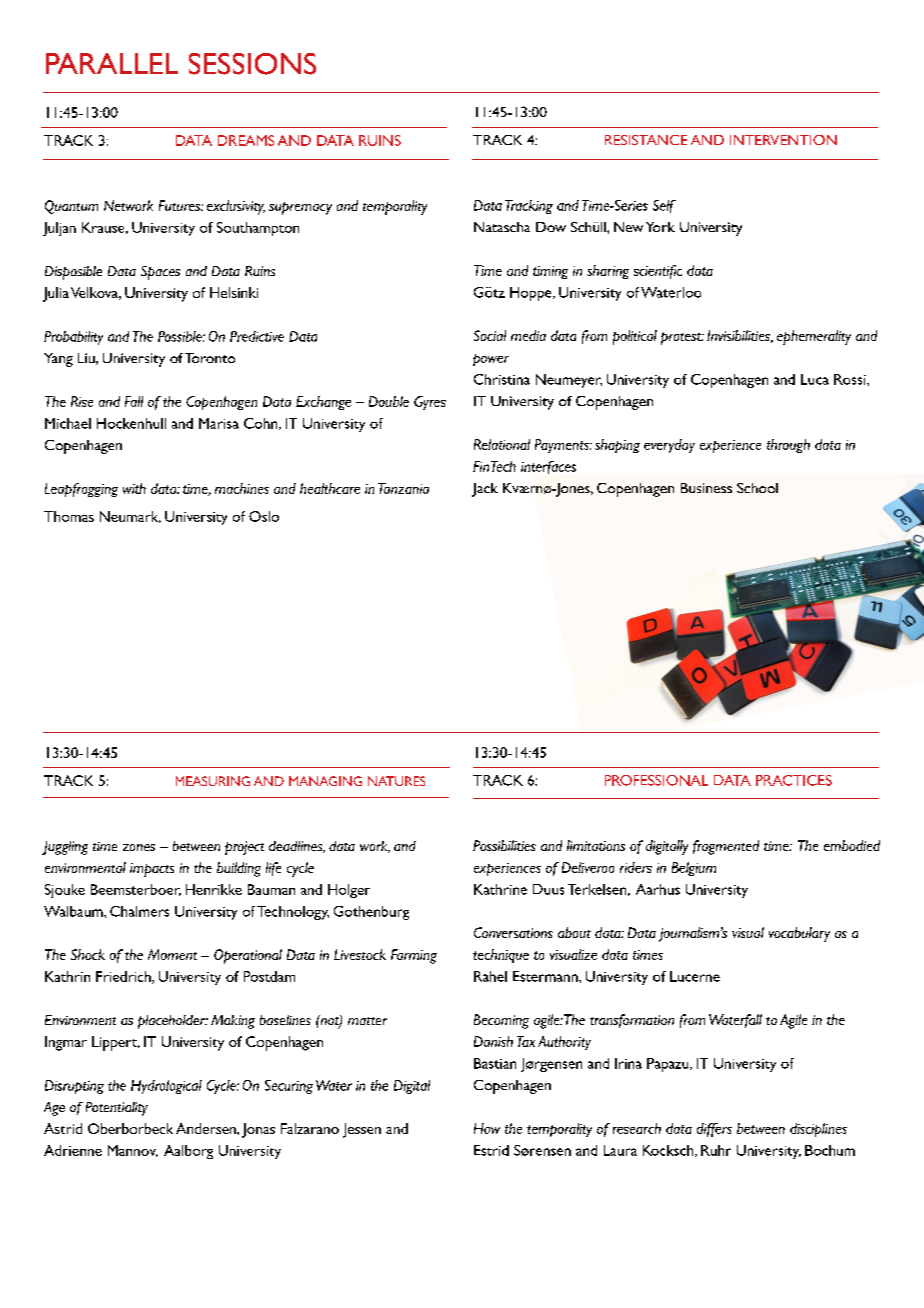  Describe the element at coordinates (491, 360) in the image. I see `power` at that location.
